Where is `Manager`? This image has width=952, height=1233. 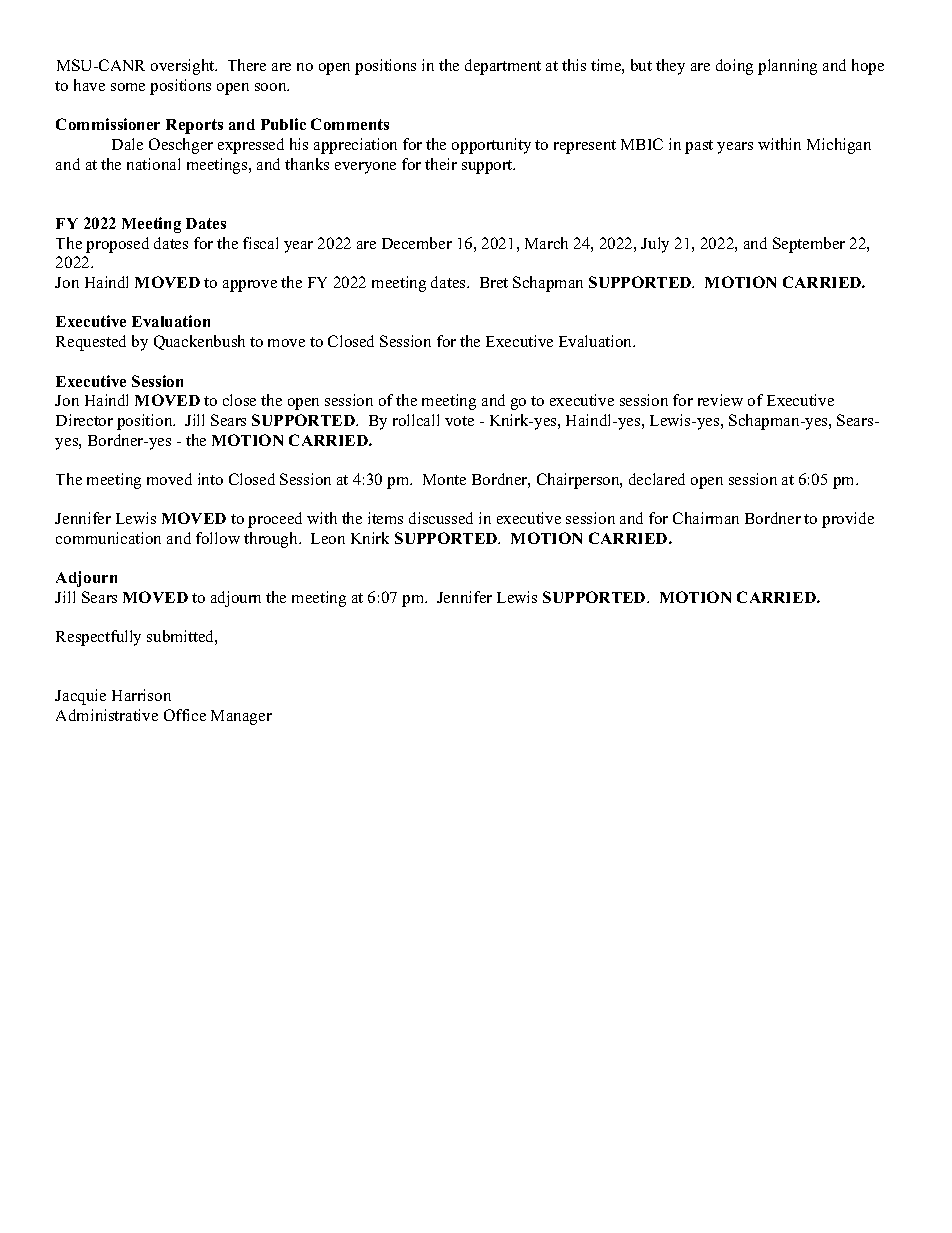 Manager is located at coordinates (241, 717).
